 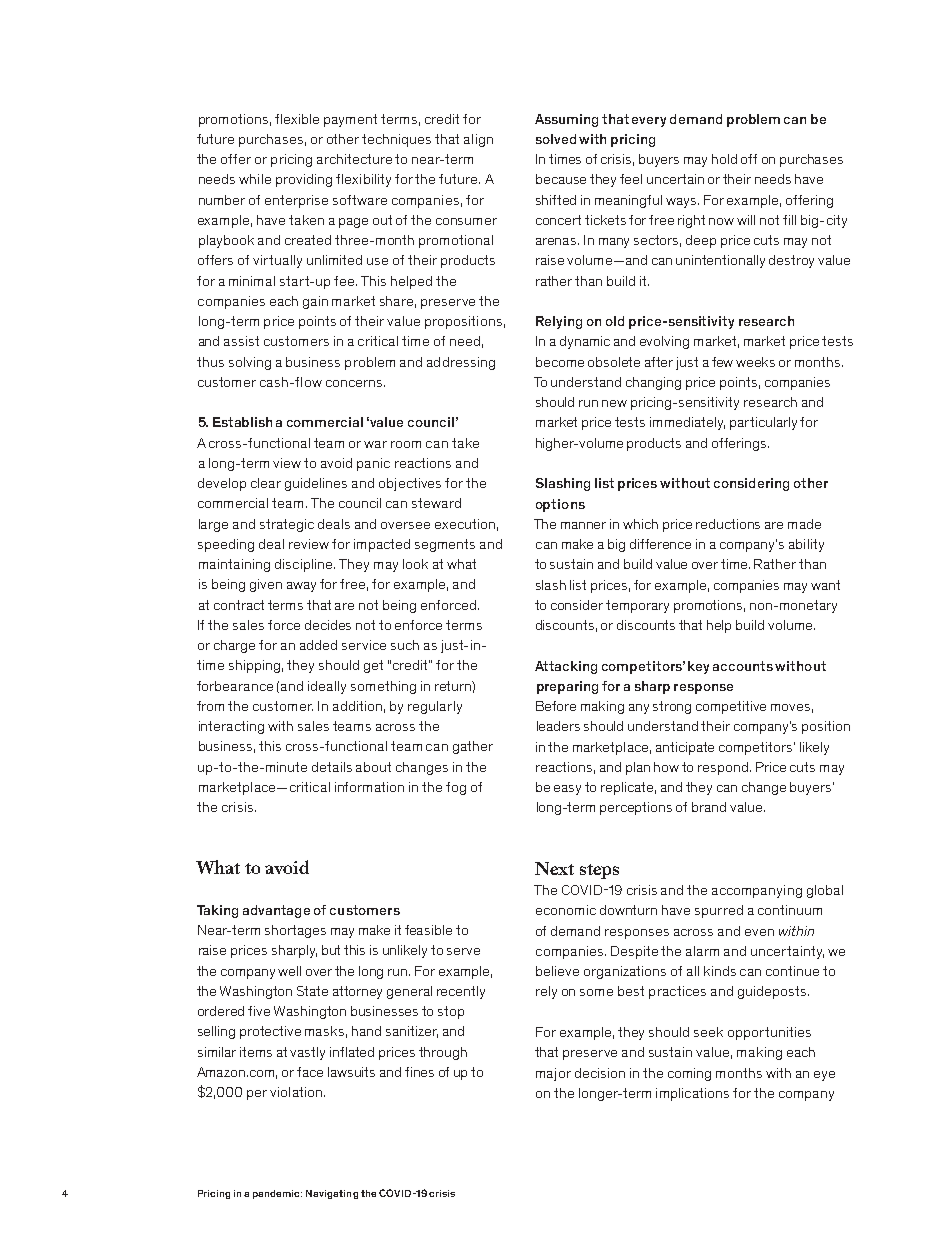 I want to click on Establish, so click(x=242, y=422).
